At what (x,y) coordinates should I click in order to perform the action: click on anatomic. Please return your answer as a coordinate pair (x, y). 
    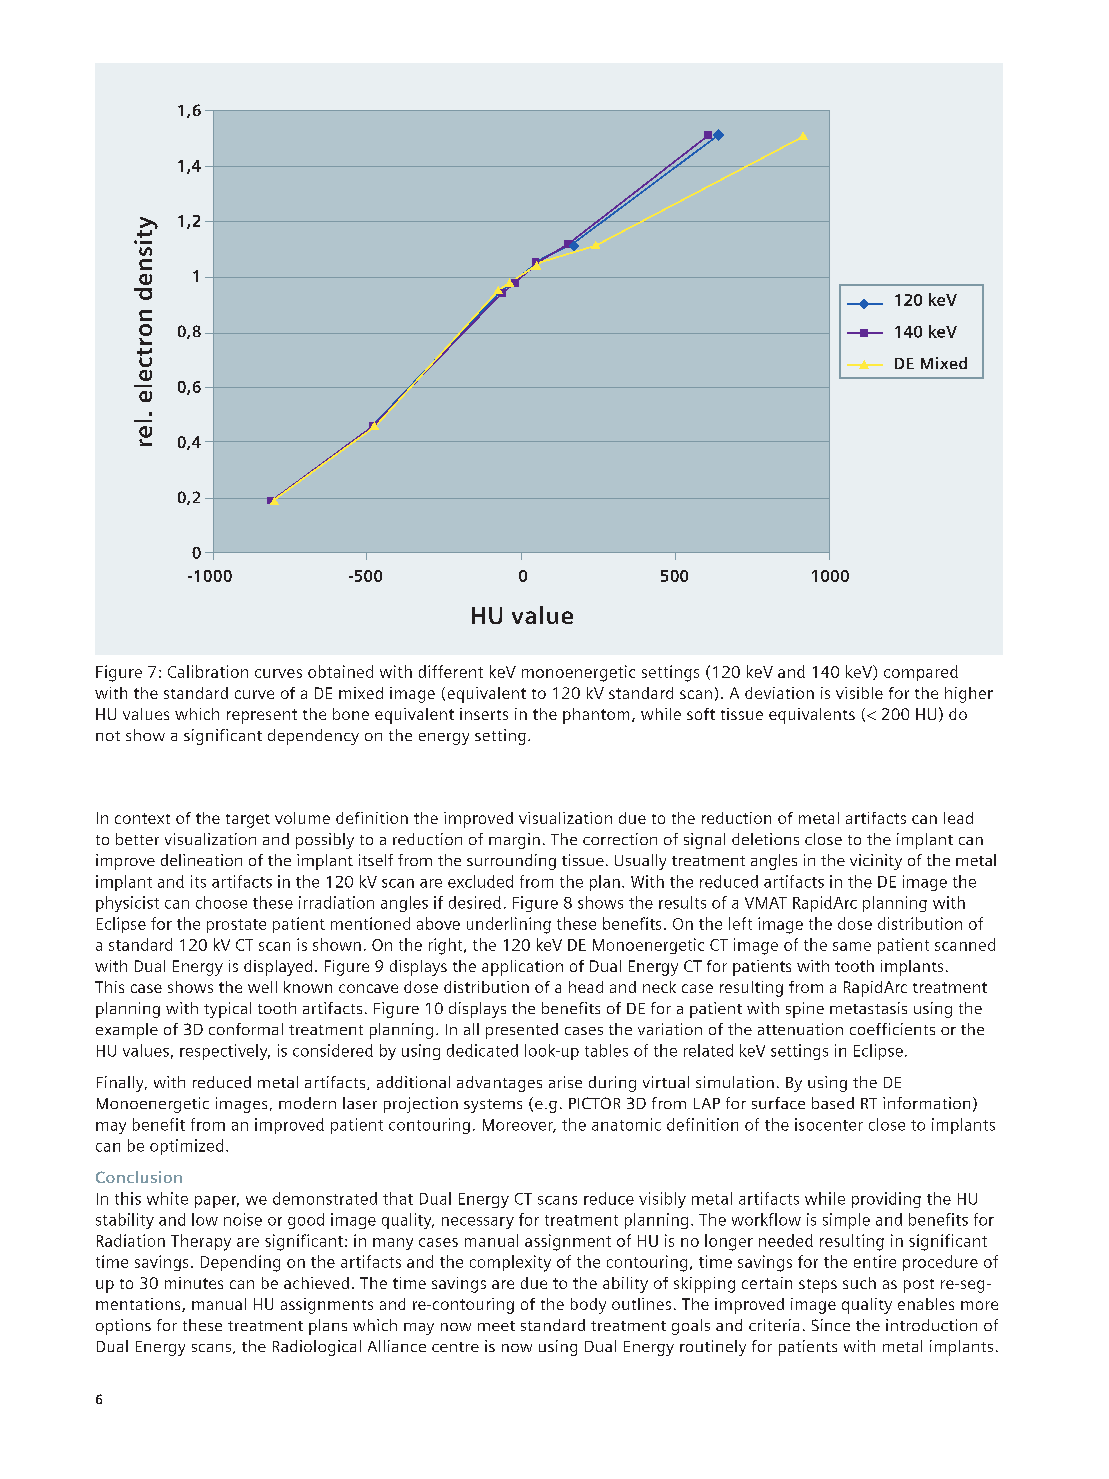
    Looking at the image, I should click on (626, 1124).
